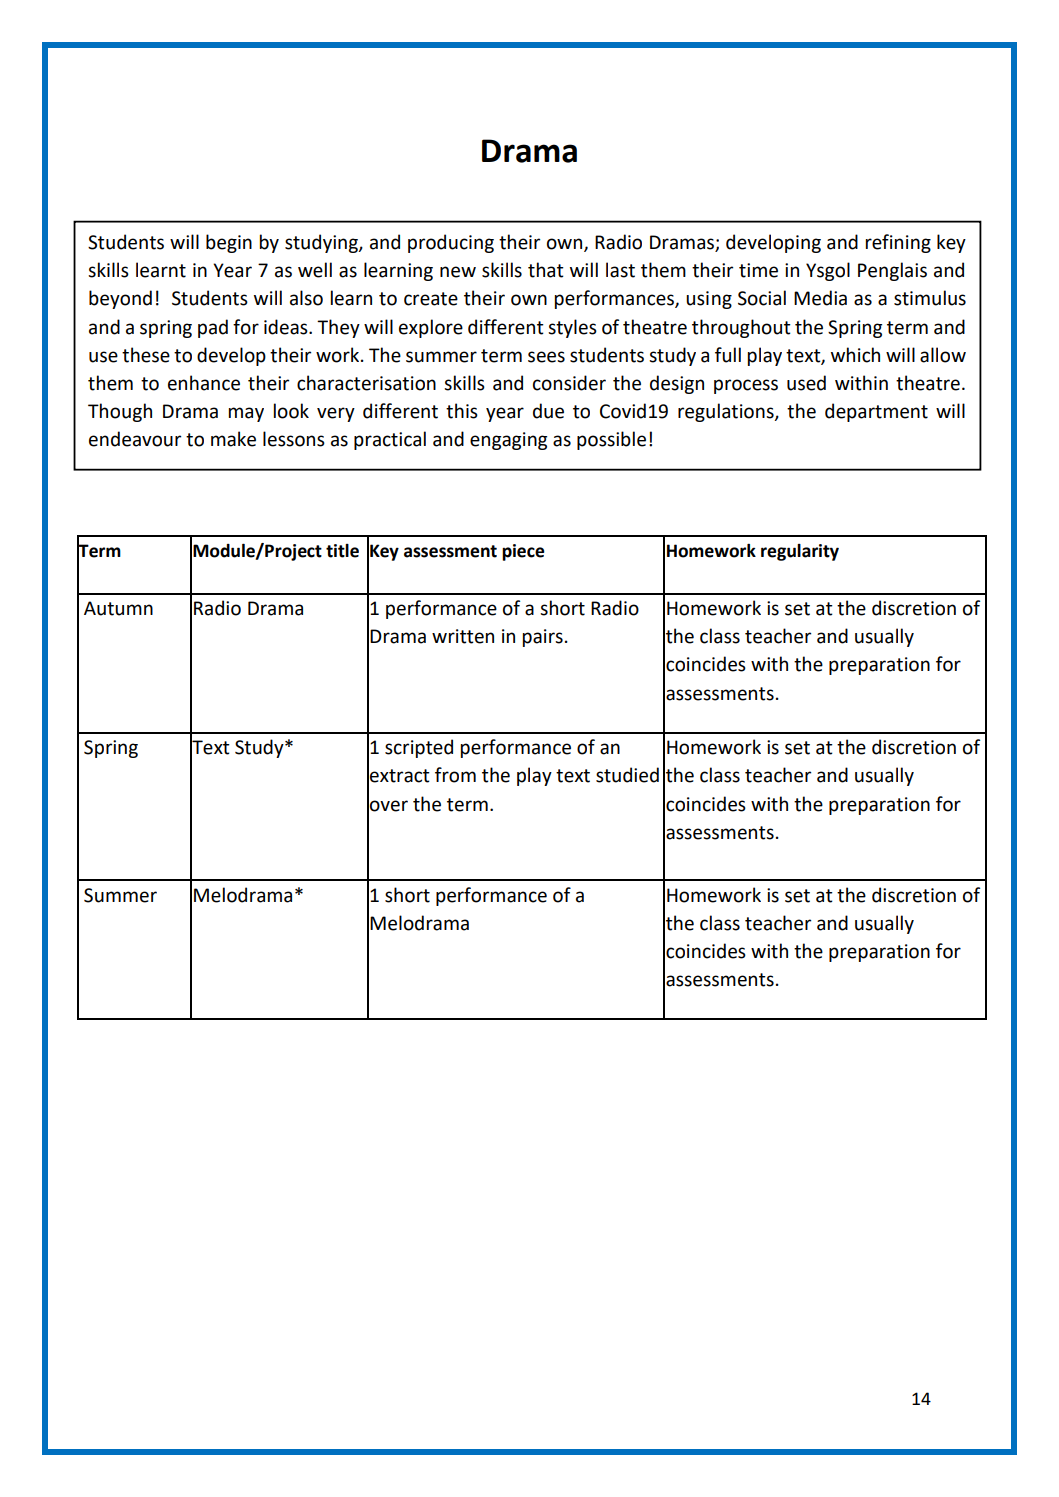  What do you see at coordinates (898, 243) in the image?
I see `refining` at bounding box center [898, 243].
